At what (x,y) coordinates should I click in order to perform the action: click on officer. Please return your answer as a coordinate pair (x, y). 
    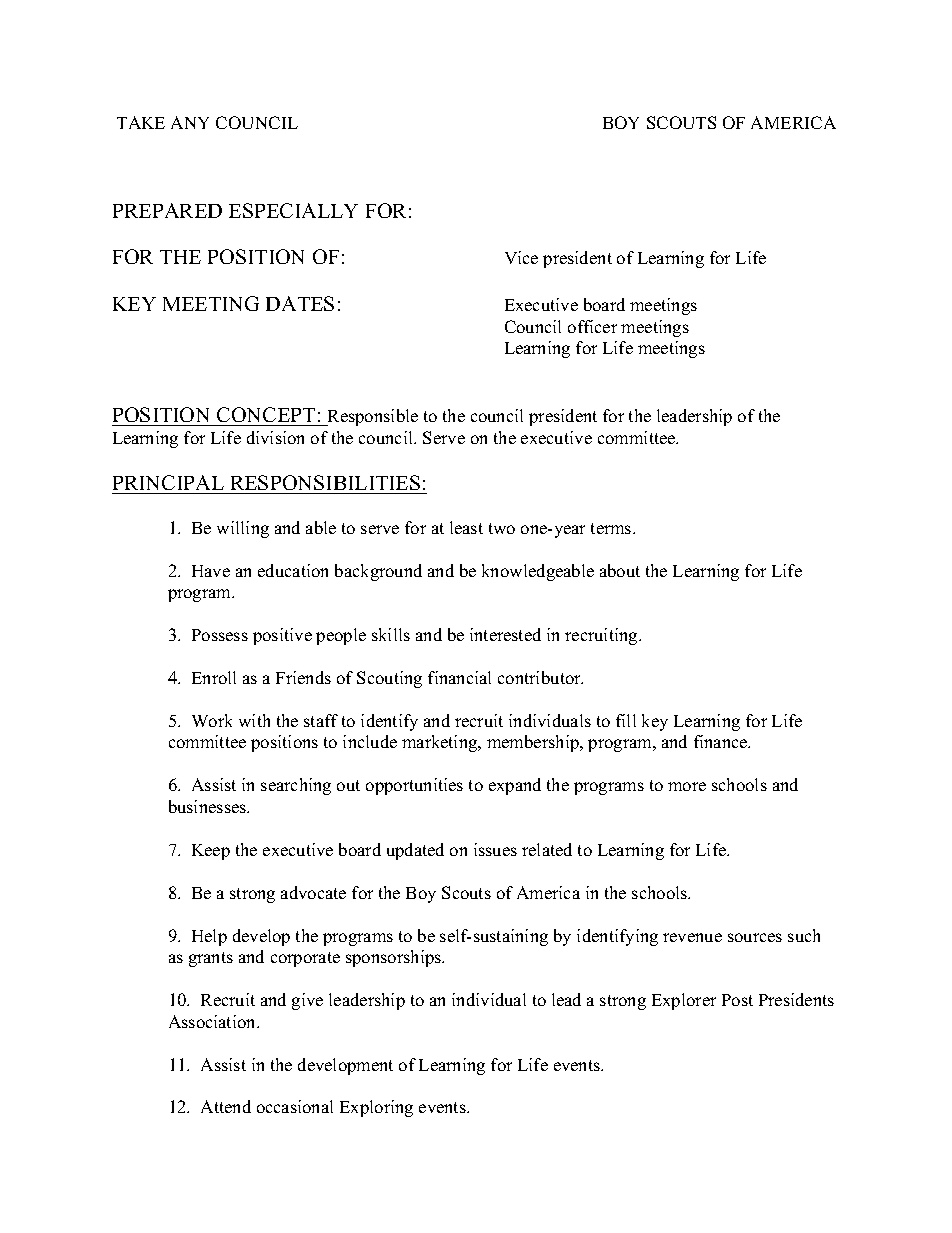
    Looking at the image, I should click on (592, 326).
